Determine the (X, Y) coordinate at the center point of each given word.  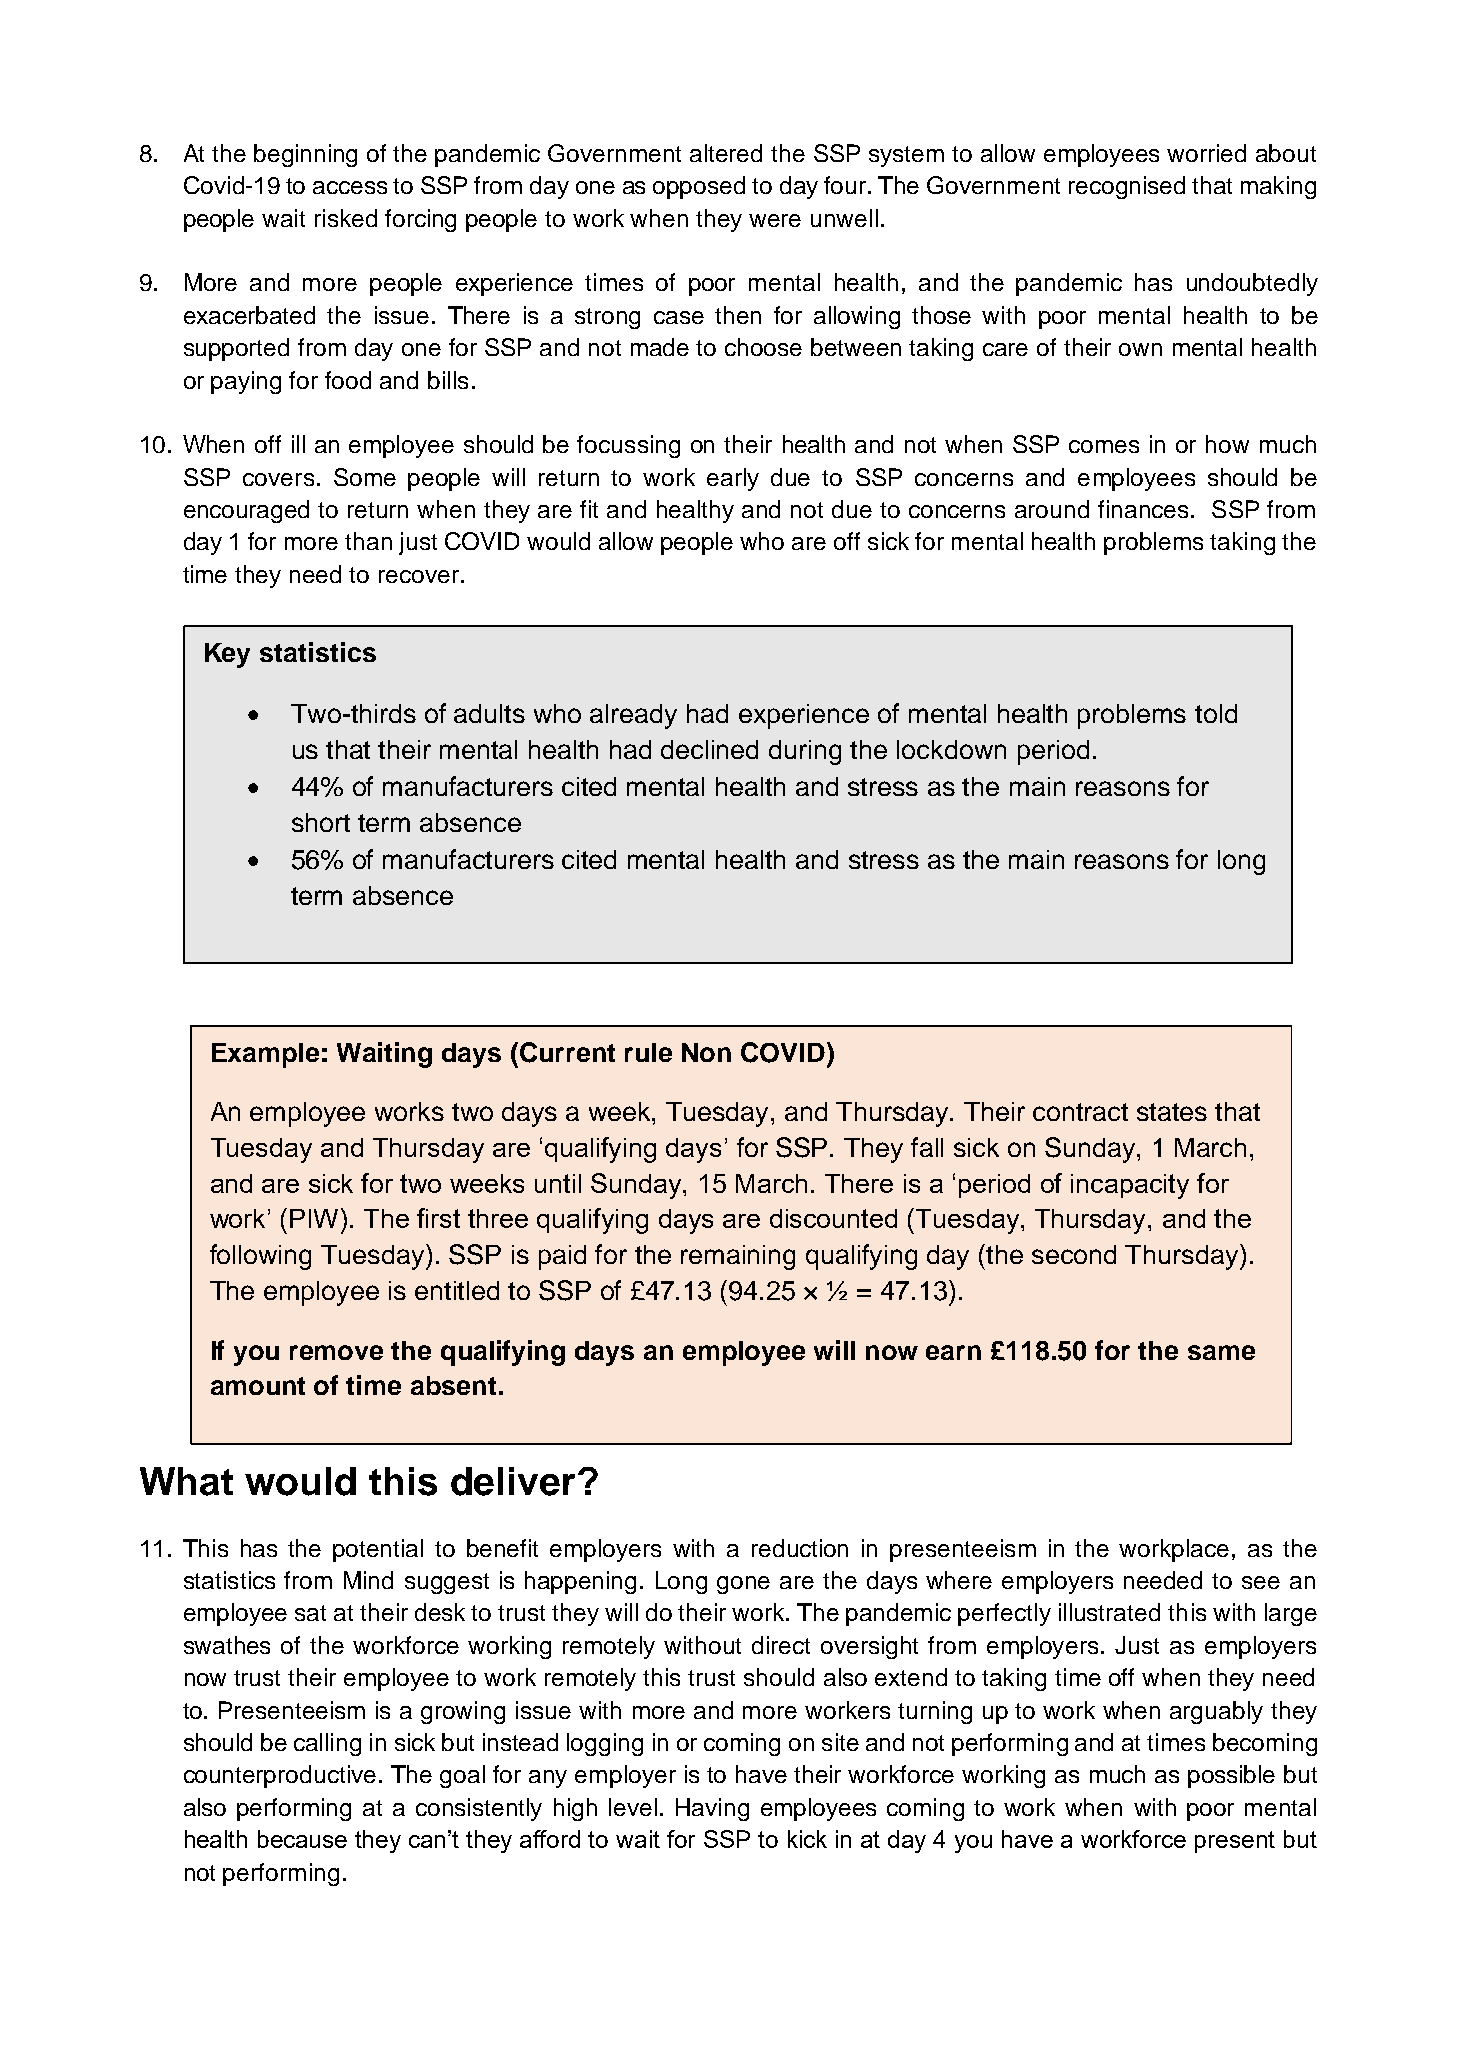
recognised (1127, 187)
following (260, 1257)
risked (346, 218)
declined (709, 749)
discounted (833, 1218)
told (1216, 713)
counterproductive (280, 1776)
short (321, 822)
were (775, 220)
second (1074, 1254)
